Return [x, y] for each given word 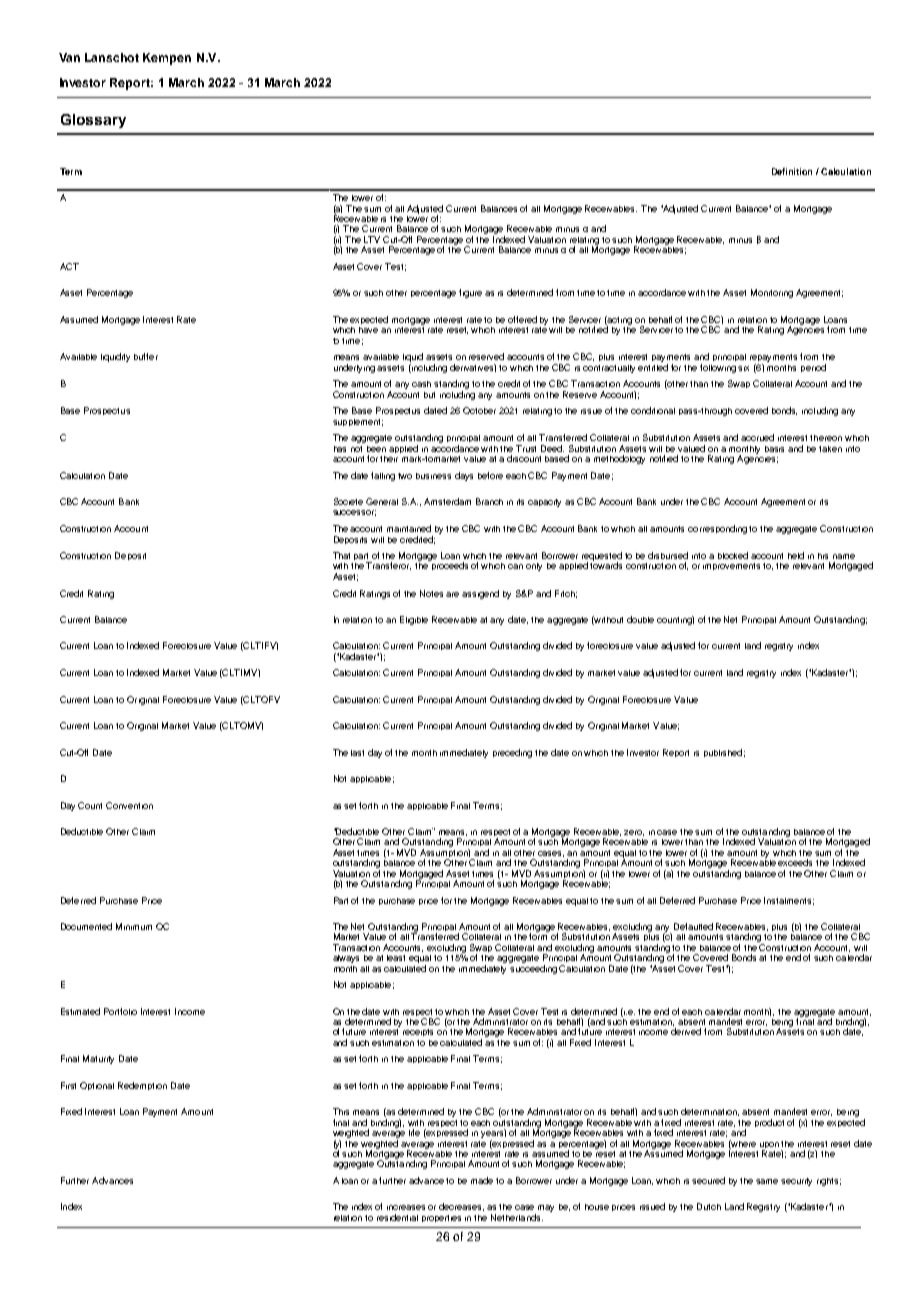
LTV [372, 239]
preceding [512, 753]
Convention [129, 805]
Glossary [93, 121]
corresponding [717, 529]
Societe [348, 501]
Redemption [142, 1086]
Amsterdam [447, 501]
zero [634, 833]
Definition [792, 171]
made [482, 1180]
